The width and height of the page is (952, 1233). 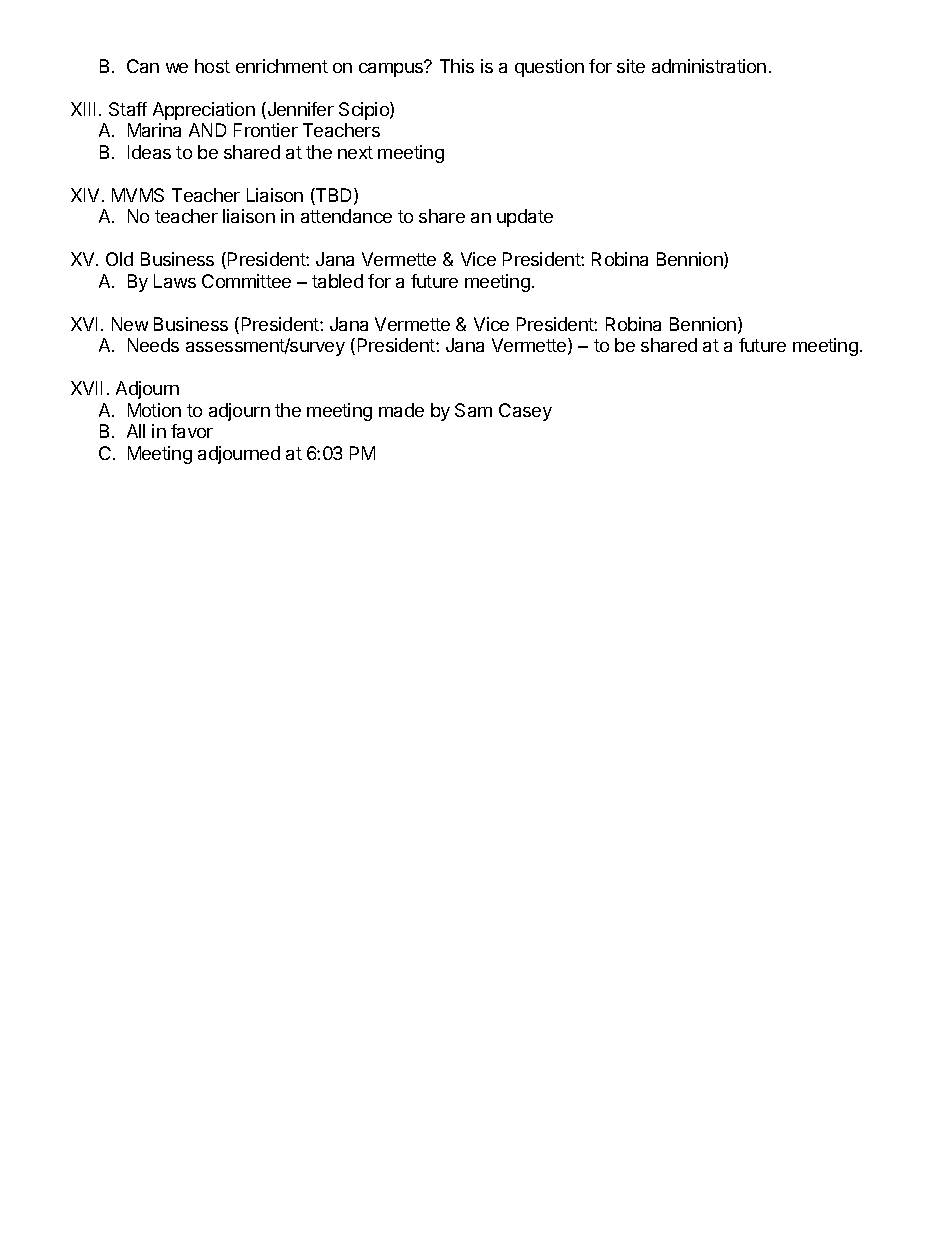 What do you see at coordinates (525, 218) in the page?
I see `update` at bounding box center [525, 218].
